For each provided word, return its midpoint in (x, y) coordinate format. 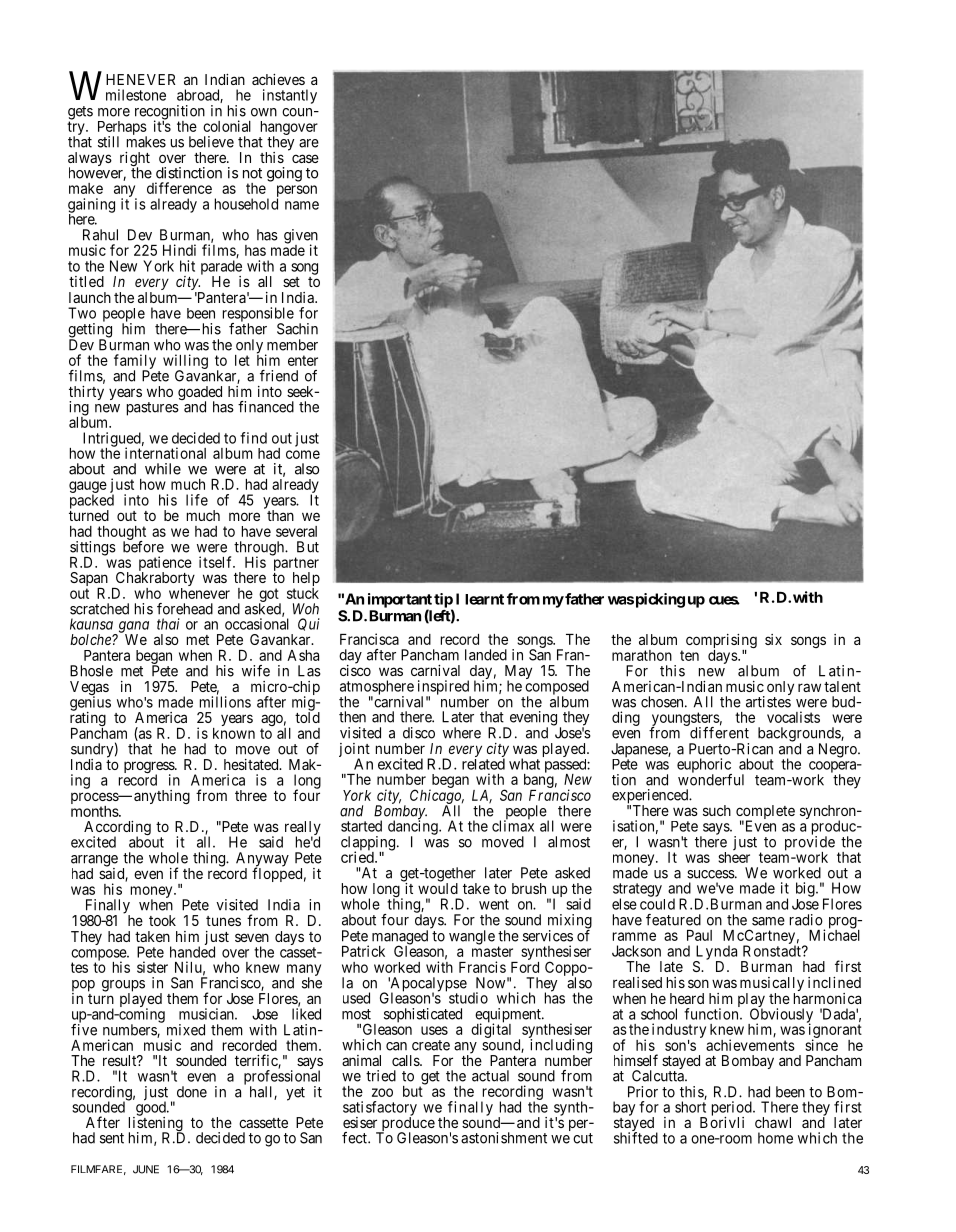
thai (168, 624)
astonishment (504, 1138)
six (773, 639)
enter (303, 360)
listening (156, 1124)
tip (443, 601)
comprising (721, 642)
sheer (734, 856)
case (305, 158)
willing (185, 362)
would (438, 887)
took (162, 920)
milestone (136, 95)
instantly (290, 96)
